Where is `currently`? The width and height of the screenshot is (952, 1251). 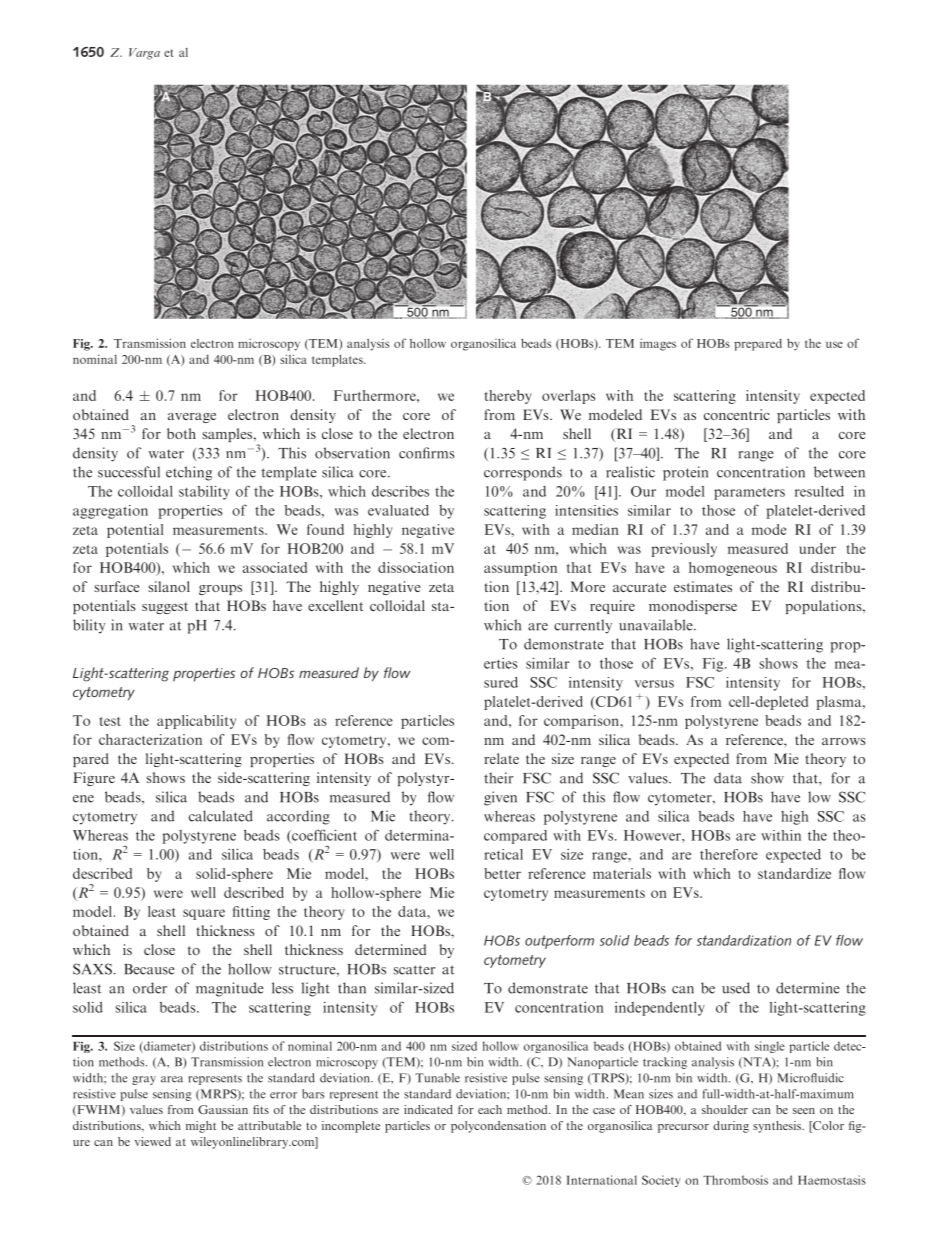
currently is located at coordinates (583, 626).
